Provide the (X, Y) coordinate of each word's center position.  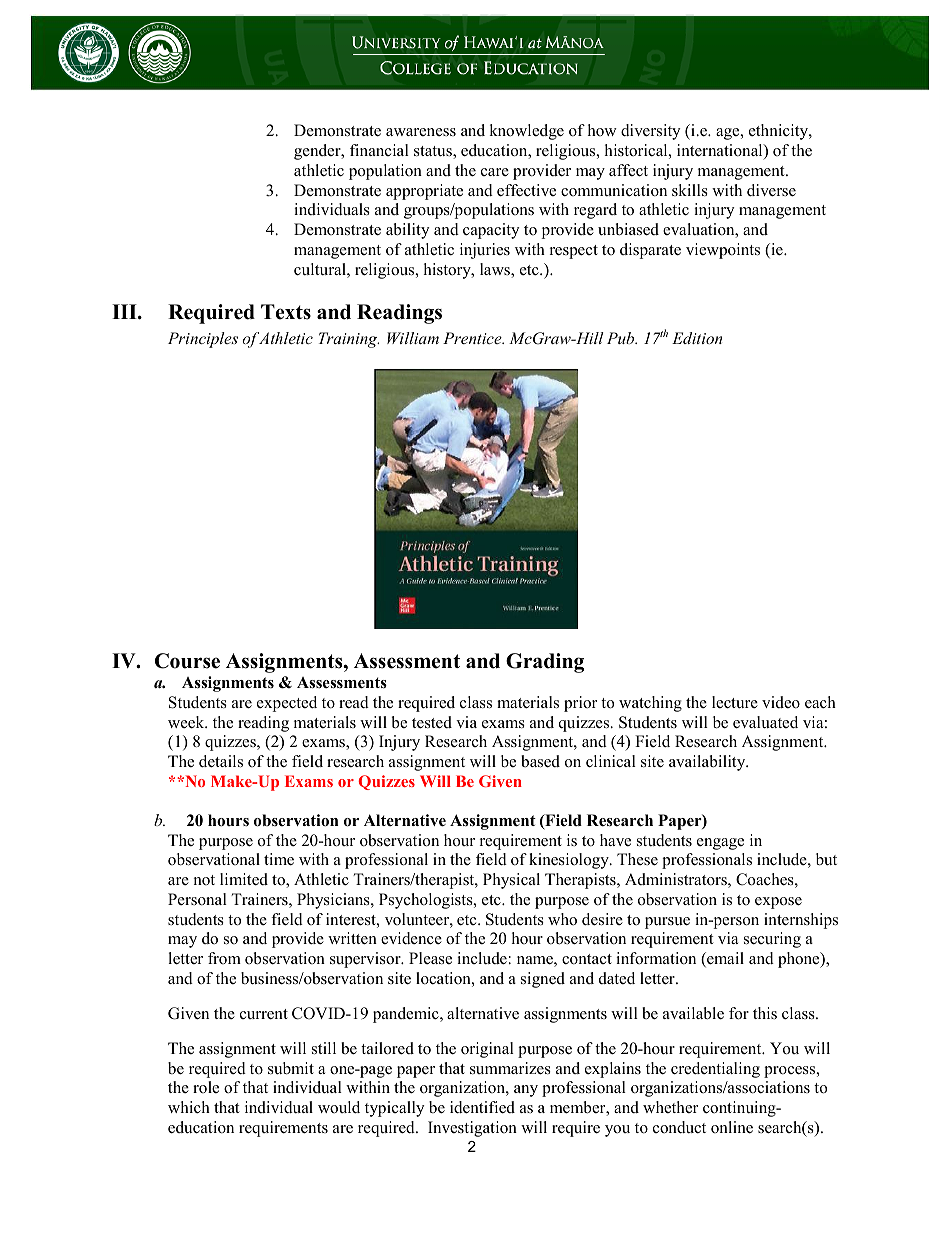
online (732, 1127)
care (495, 172)
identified (482, 1107)
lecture (735, 702)
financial (379, 150)
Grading (545, 663)
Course (187, 661)
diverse (771, 190)
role (206, 1087)
